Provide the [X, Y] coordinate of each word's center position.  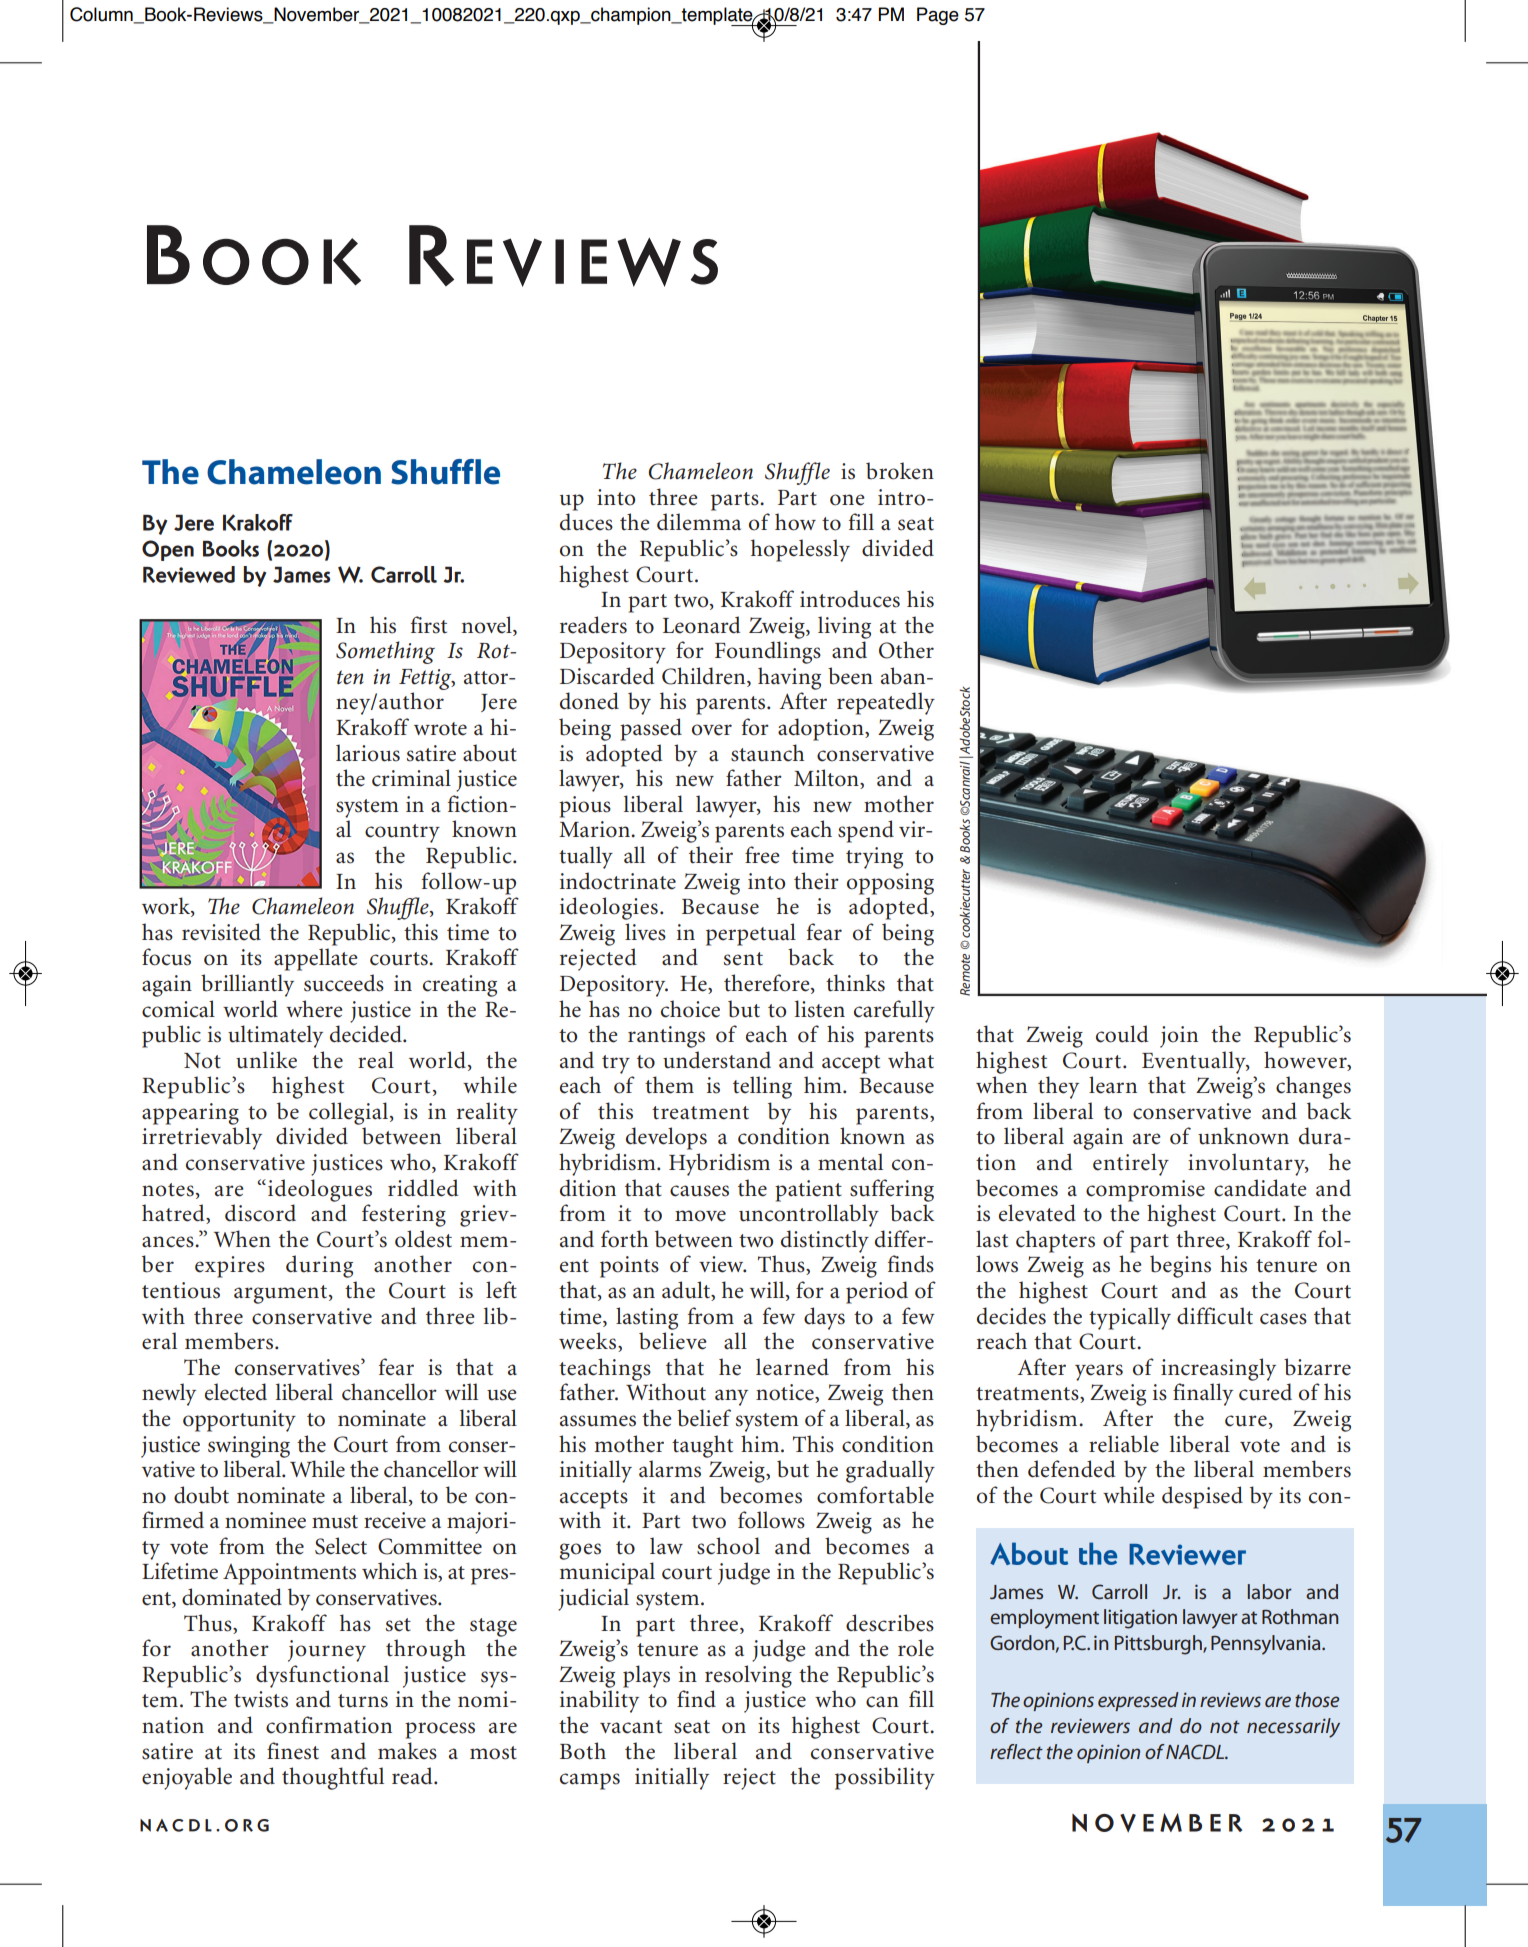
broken [900, 471]
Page [938, 16]
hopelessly [800, 550]
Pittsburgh [1159, 1645]
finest [293, 1751]
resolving [748, 1676]
